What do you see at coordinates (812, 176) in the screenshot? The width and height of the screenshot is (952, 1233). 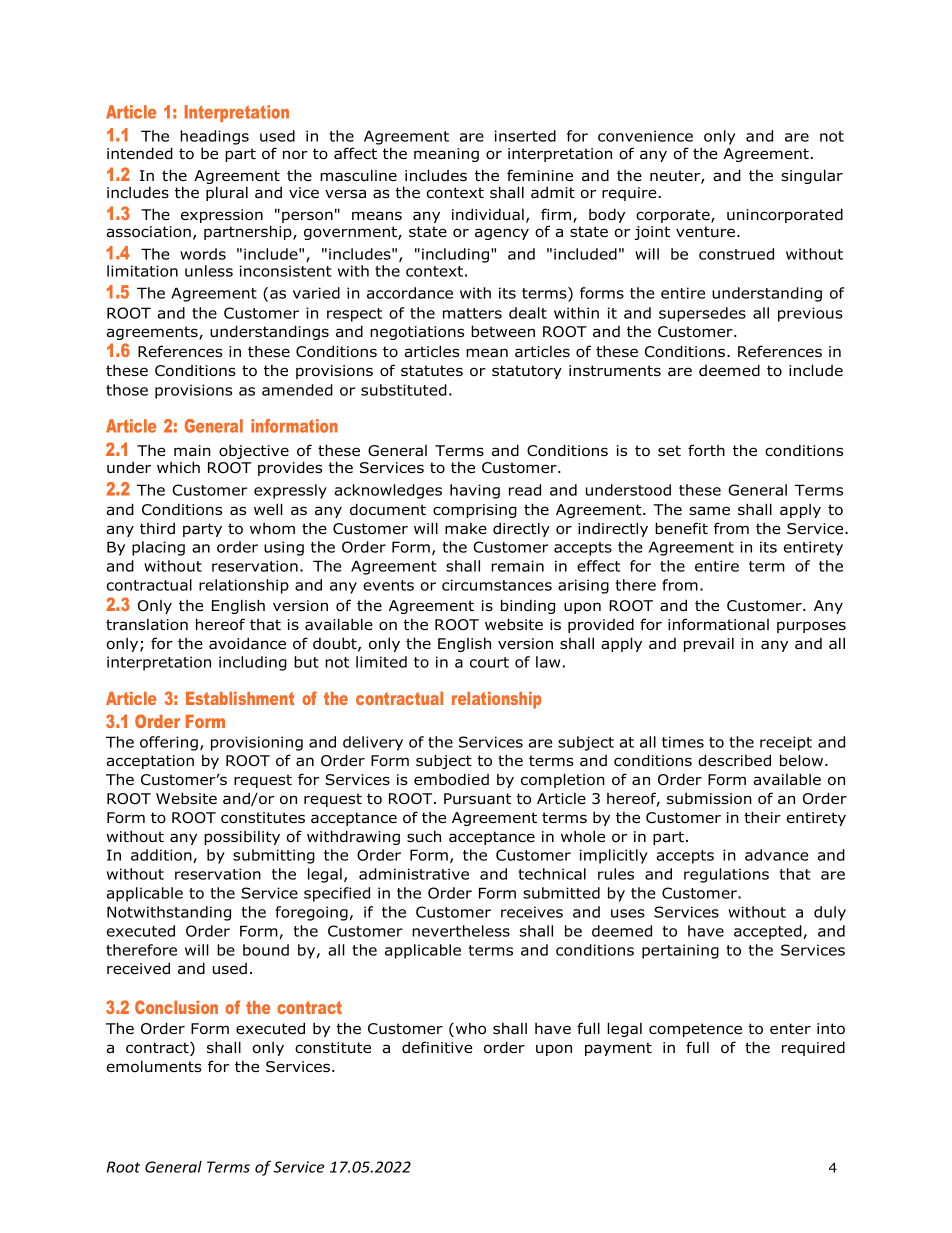 I see `singular` at bounding box center [812, 176].
